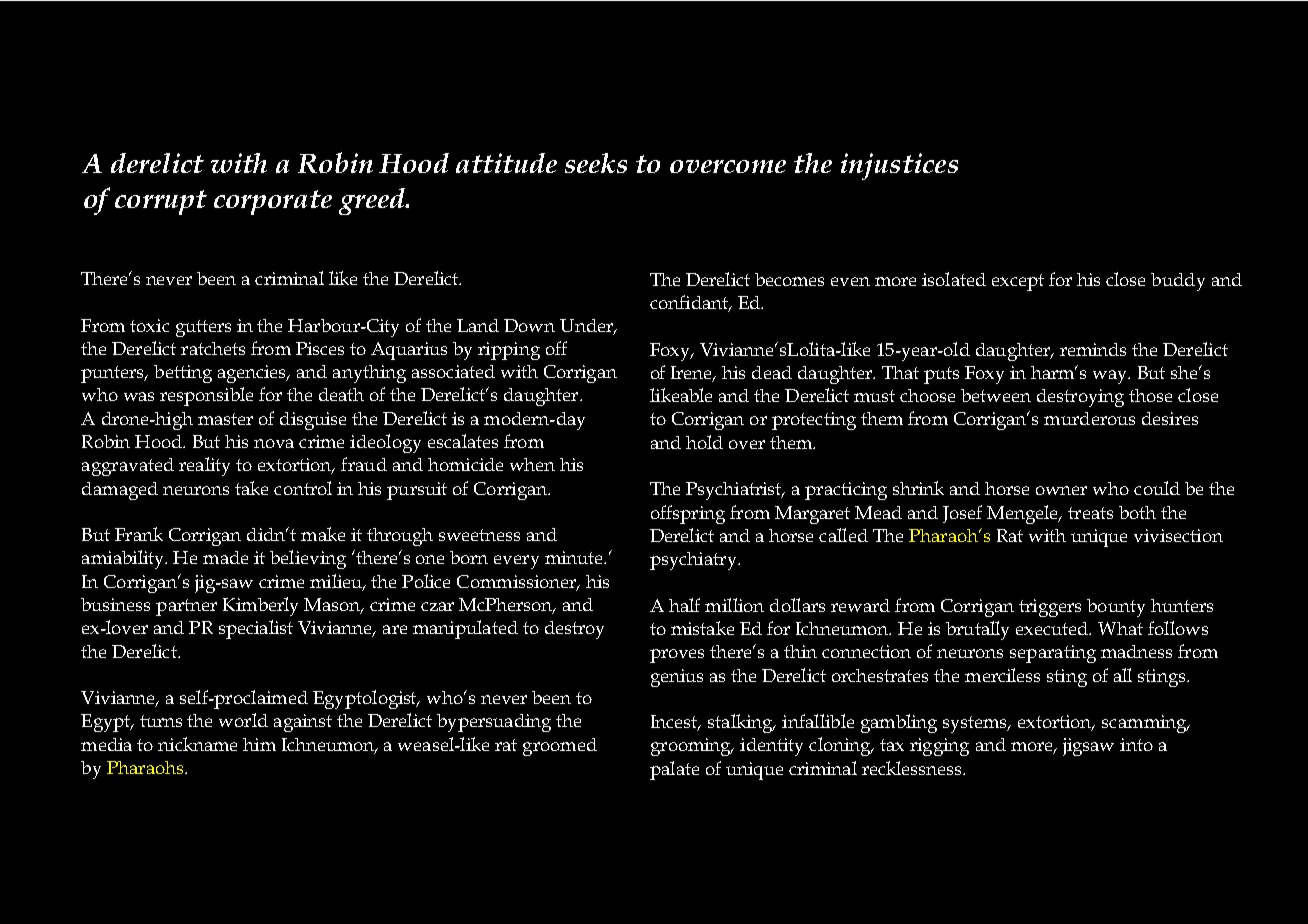 Image resolution: width=1308 pixels, height=924 pixels. What do you see at coordinates (273, 202) in the screenshot?
I see `corporate` at bounding box center [273, 202].
